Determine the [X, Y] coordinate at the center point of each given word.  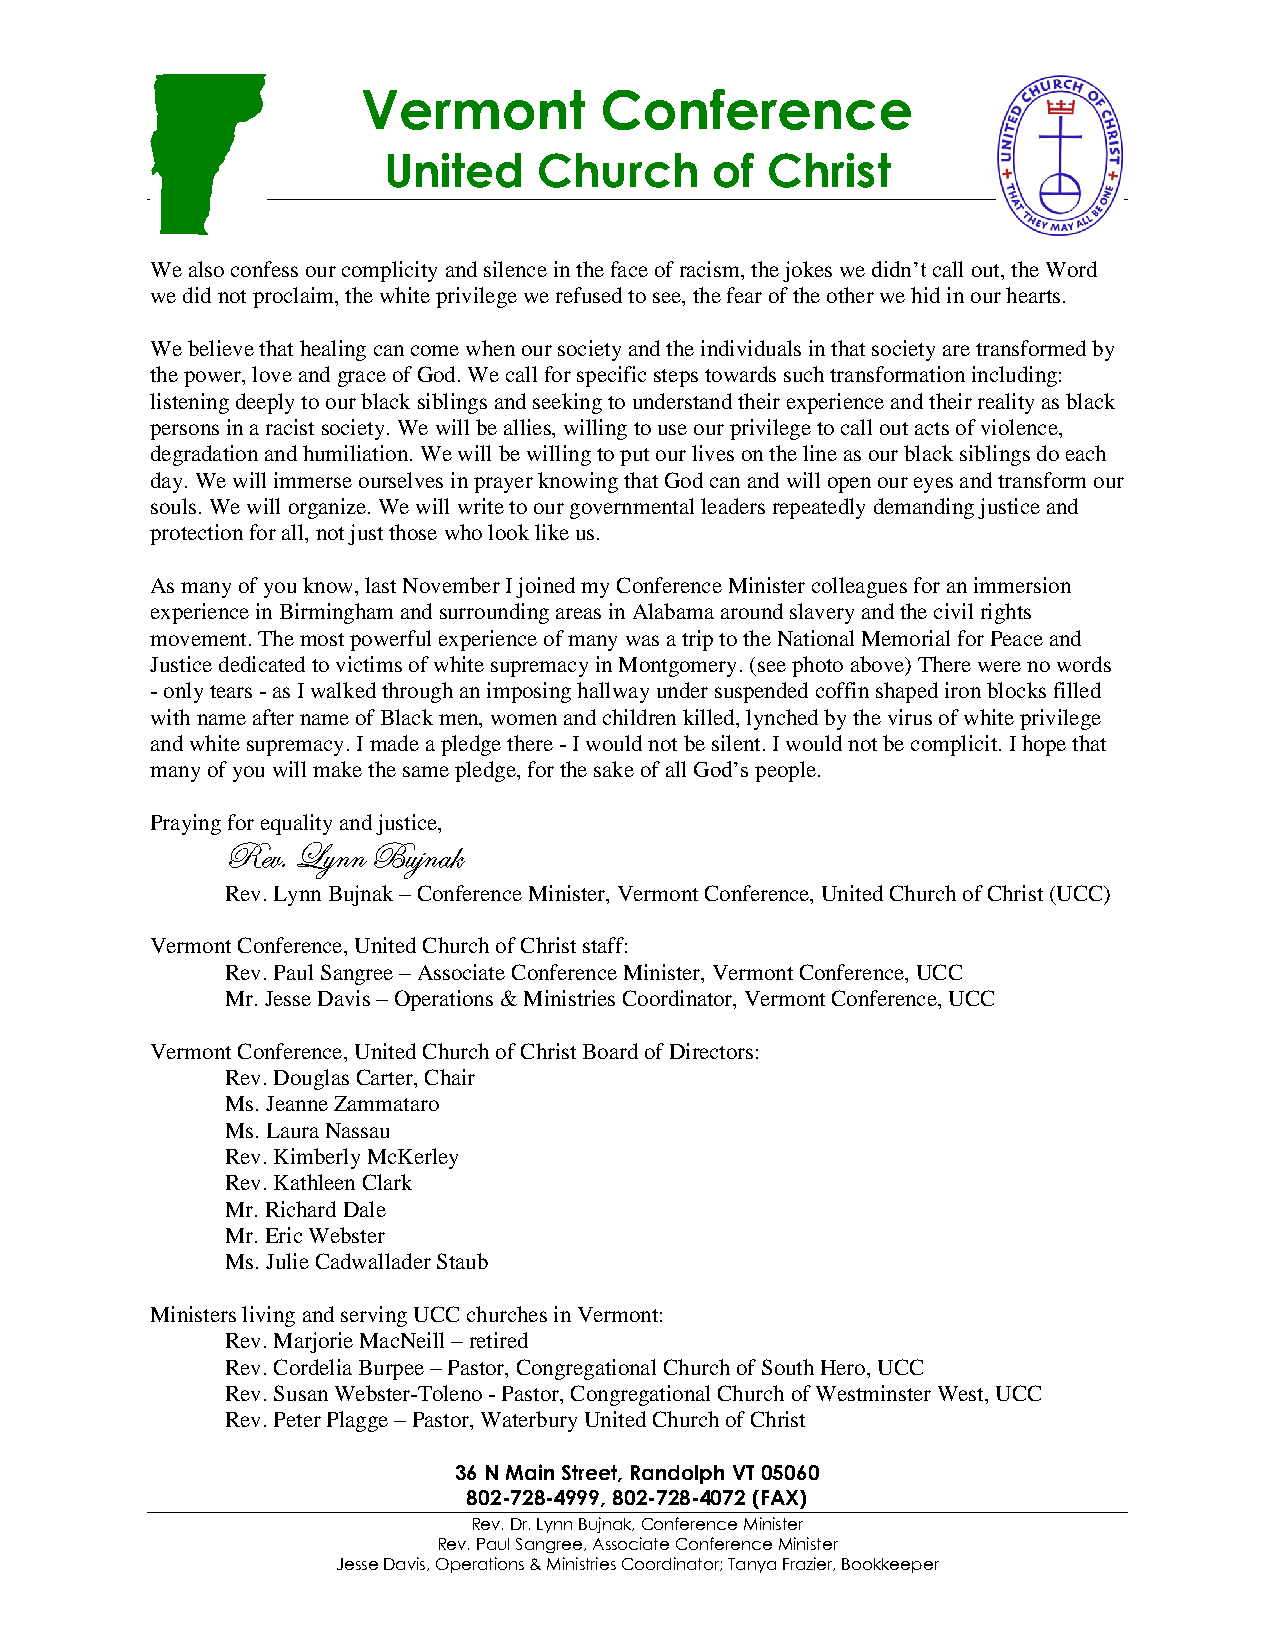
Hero [843, 1367]
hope [1044, 745]
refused [589, 295]
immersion [1022, 585]
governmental [632, 508]
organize [327, 508]
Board [610, 1051]
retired [499, 1340]
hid [925, 295]
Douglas [311, 1079]
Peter [297, 1419]
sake [614, 769]
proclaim [294, 297]
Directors [711, 1051]
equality [296, 824]
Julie [287, 1261]
